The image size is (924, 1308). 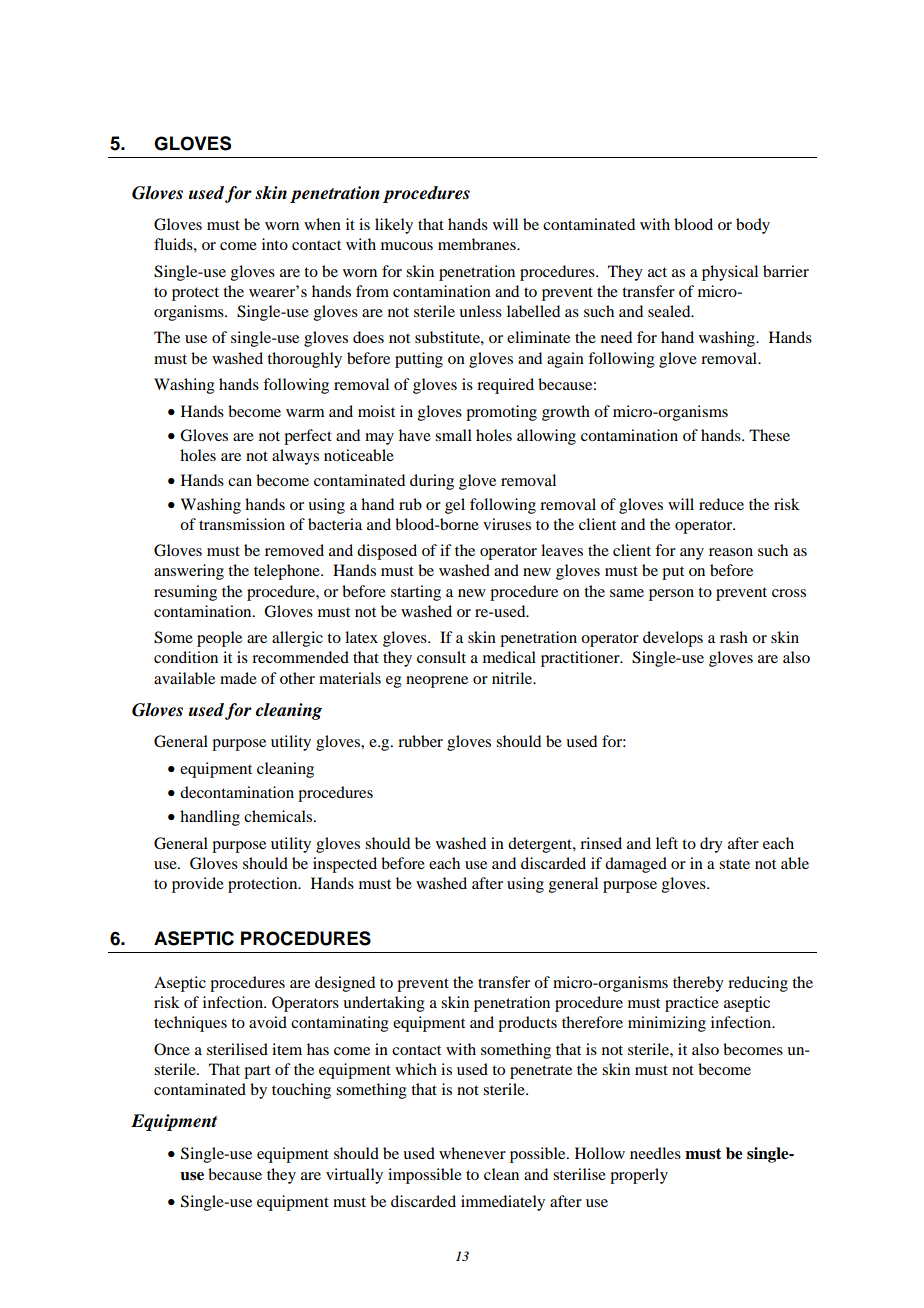 What do you see at coordinates (734, 864) in the screenshot?
I see `state` at bounding box center [734, 864].
